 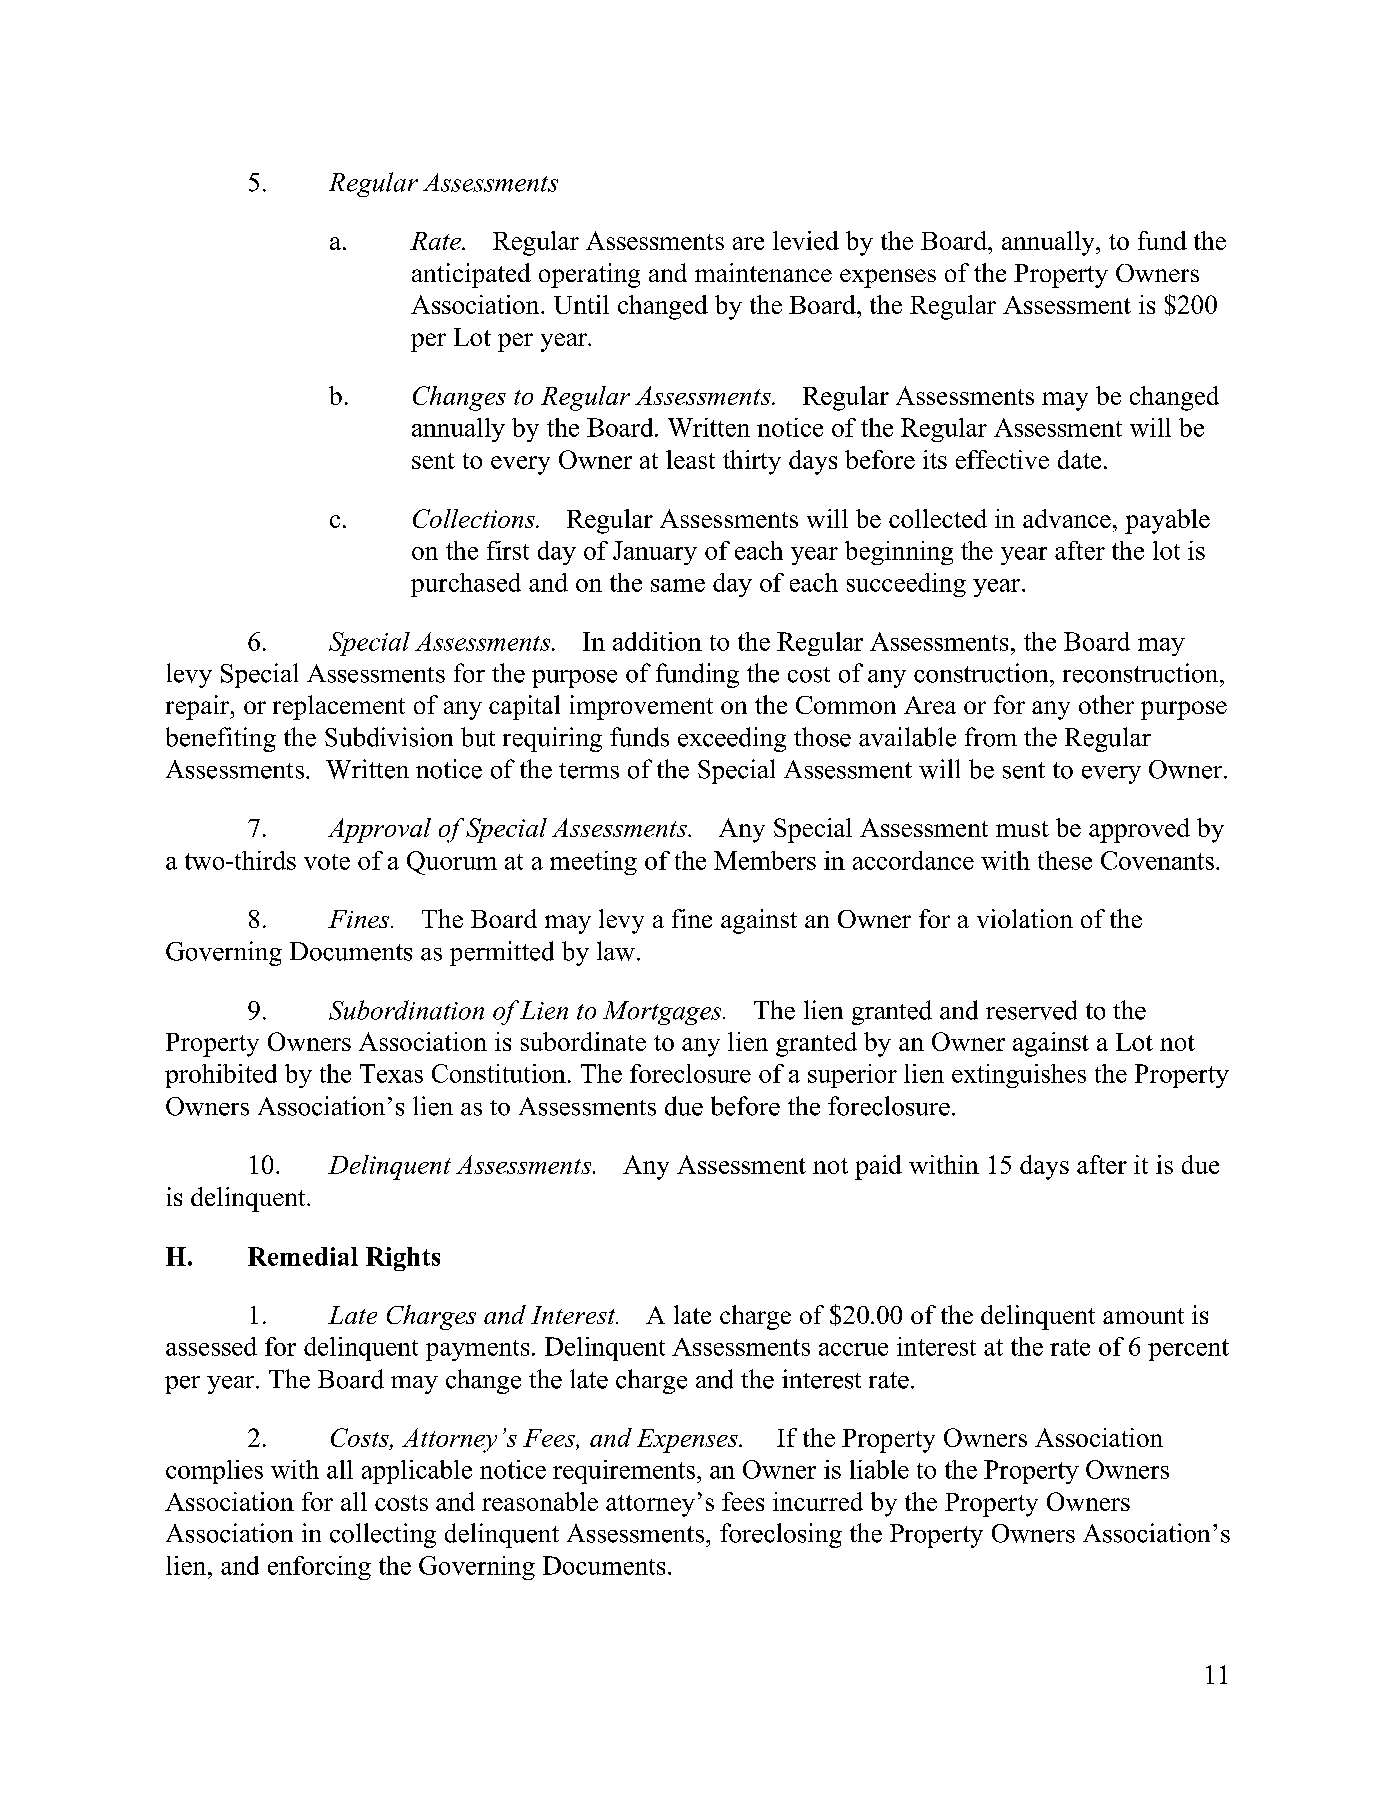 What do you see at coordinates (1079, 459) in the screenshot?
I see `date` at bounding box center [1079, 459].
